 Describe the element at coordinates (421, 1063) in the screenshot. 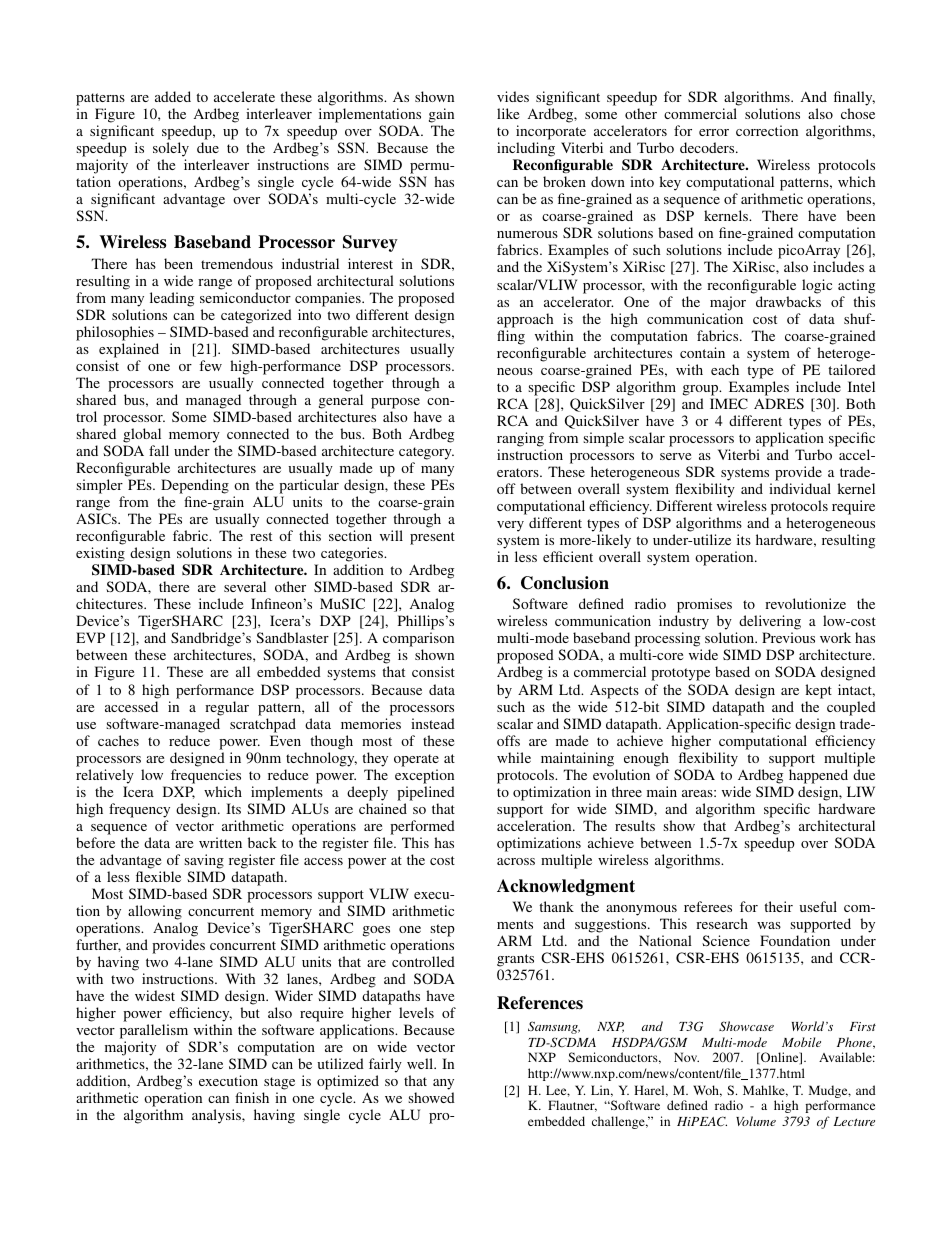

I see `well` at that location.
